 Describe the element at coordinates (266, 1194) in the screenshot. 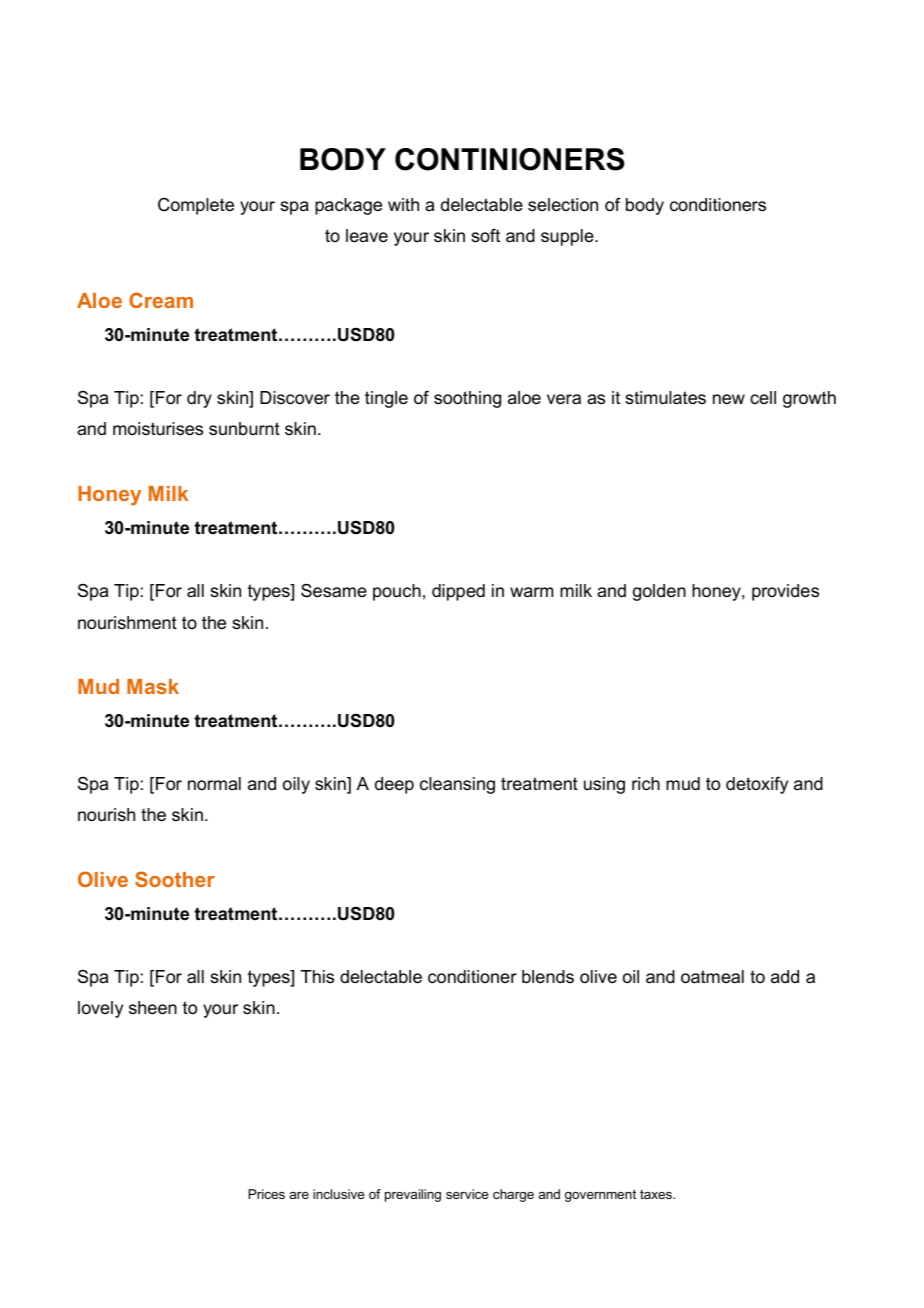

I see `Prices` at that location.
